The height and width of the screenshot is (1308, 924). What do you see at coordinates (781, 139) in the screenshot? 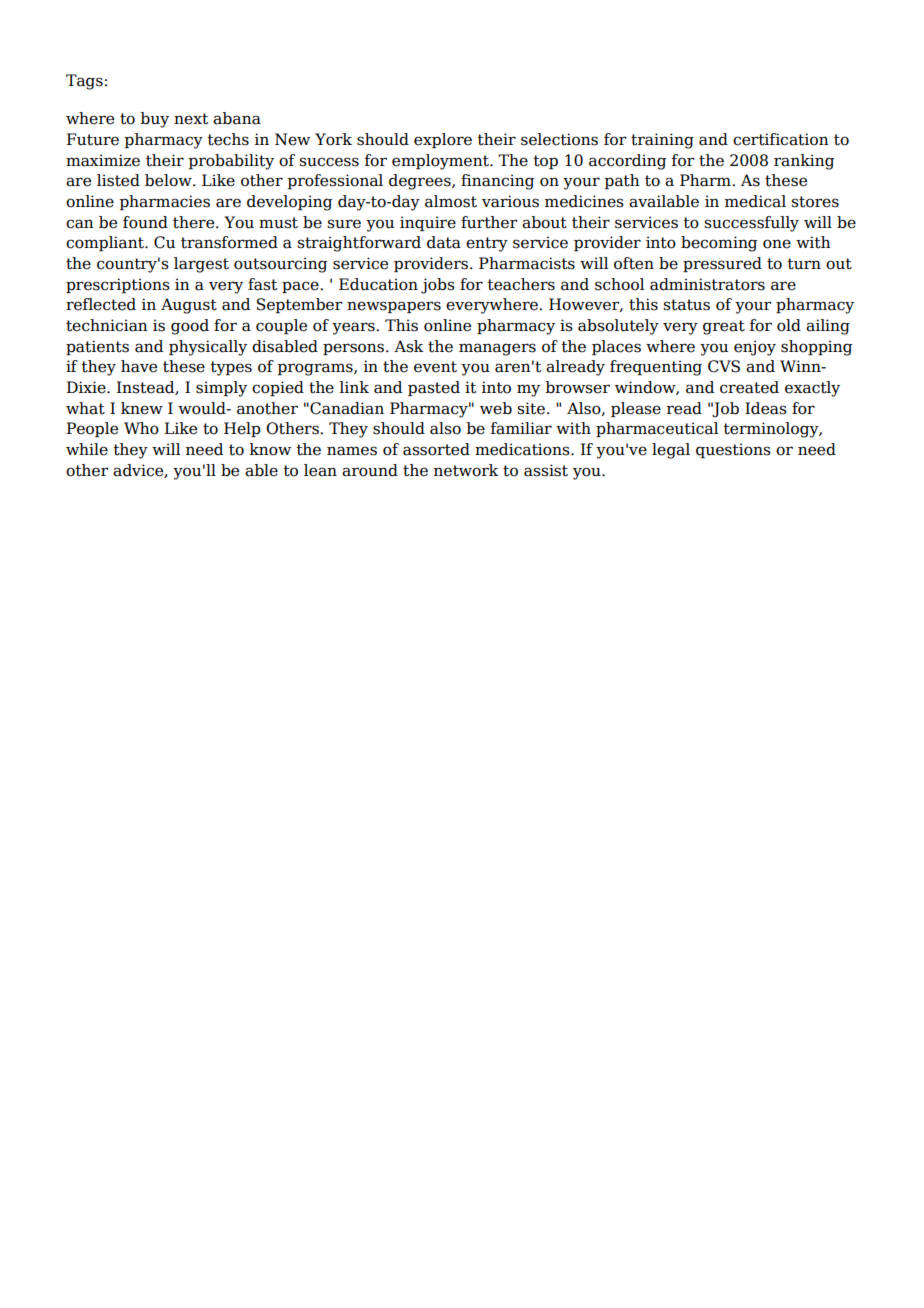
I see `certification` at bounding box center [781, 139].
